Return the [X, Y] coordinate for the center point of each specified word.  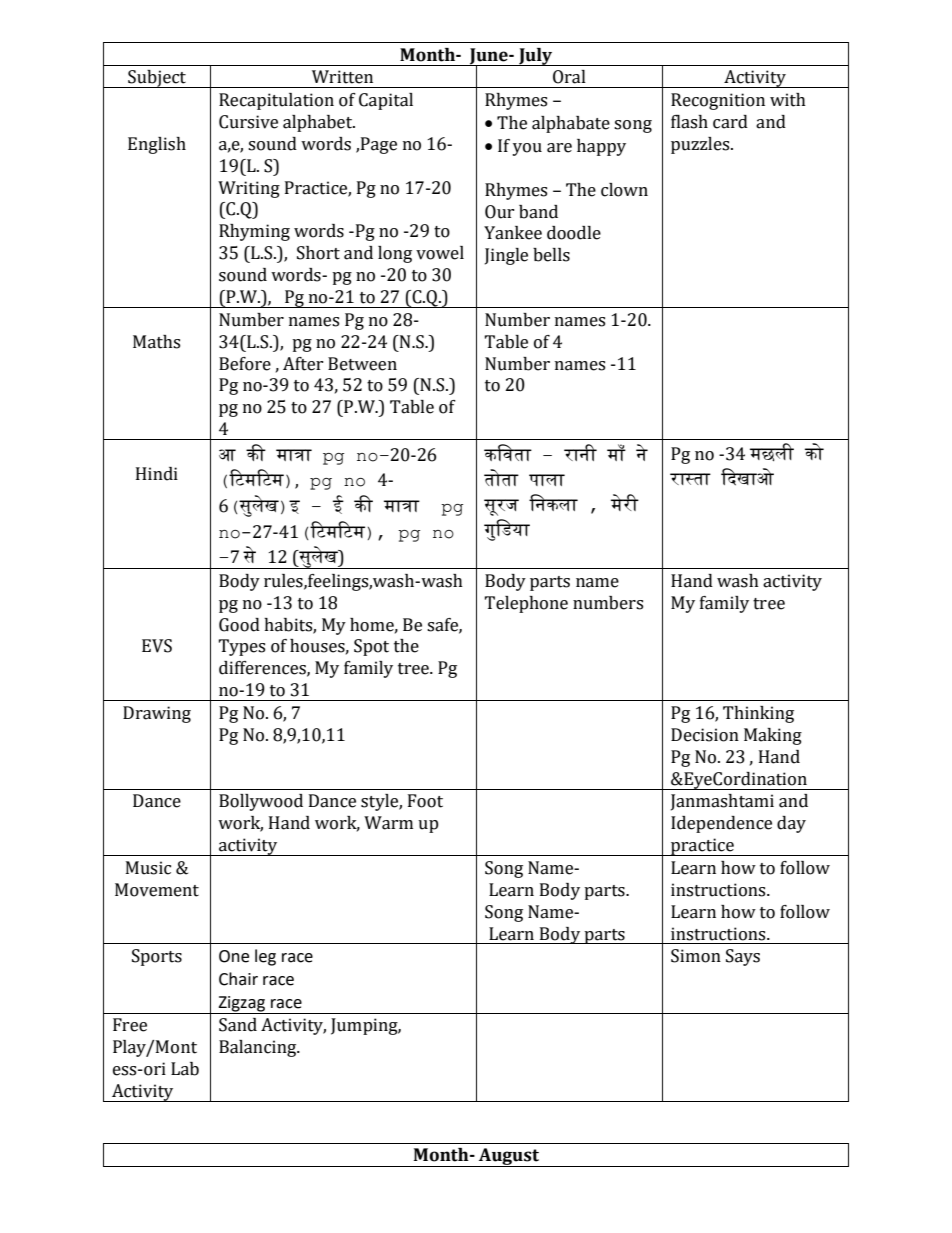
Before [245, 364]
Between [362, 364]
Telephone [526, 604]
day [791, 824]
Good [239, 625]
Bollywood [261, 802]
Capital [386, 101]
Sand [238, 1025]
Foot [425, 801]
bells [551, 255]
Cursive [248, 122]
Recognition [718, 101]
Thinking [758, 714]
